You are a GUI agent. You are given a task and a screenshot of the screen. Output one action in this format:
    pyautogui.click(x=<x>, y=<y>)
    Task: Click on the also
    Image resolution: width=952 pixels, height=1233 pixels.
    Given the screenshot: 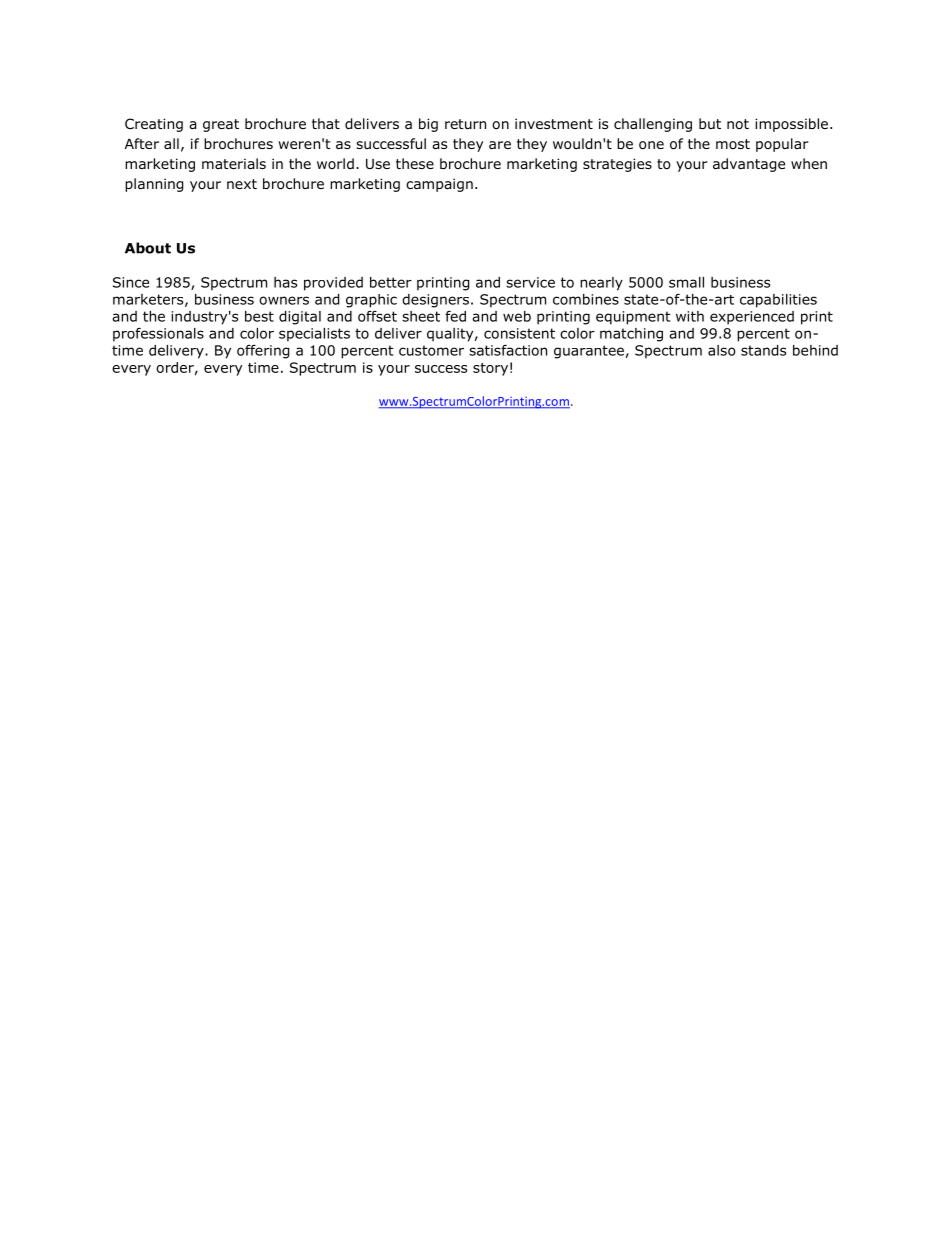 What is the action you would take?
    pyautogui.click(x=722, y=350)
